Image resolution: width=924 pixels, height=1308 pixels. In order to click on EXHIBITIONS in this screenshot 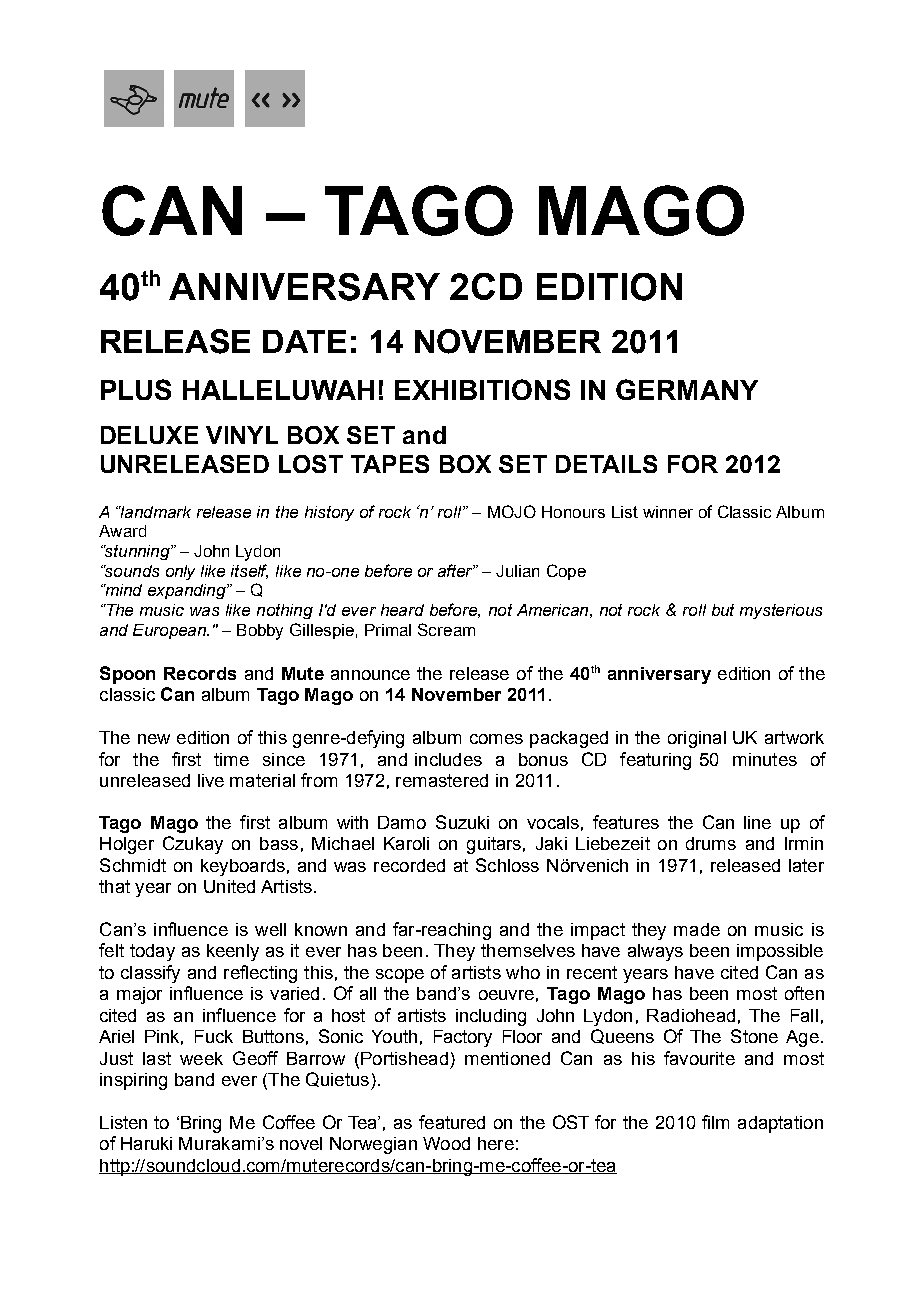, I will do `click(482, 389)`.
